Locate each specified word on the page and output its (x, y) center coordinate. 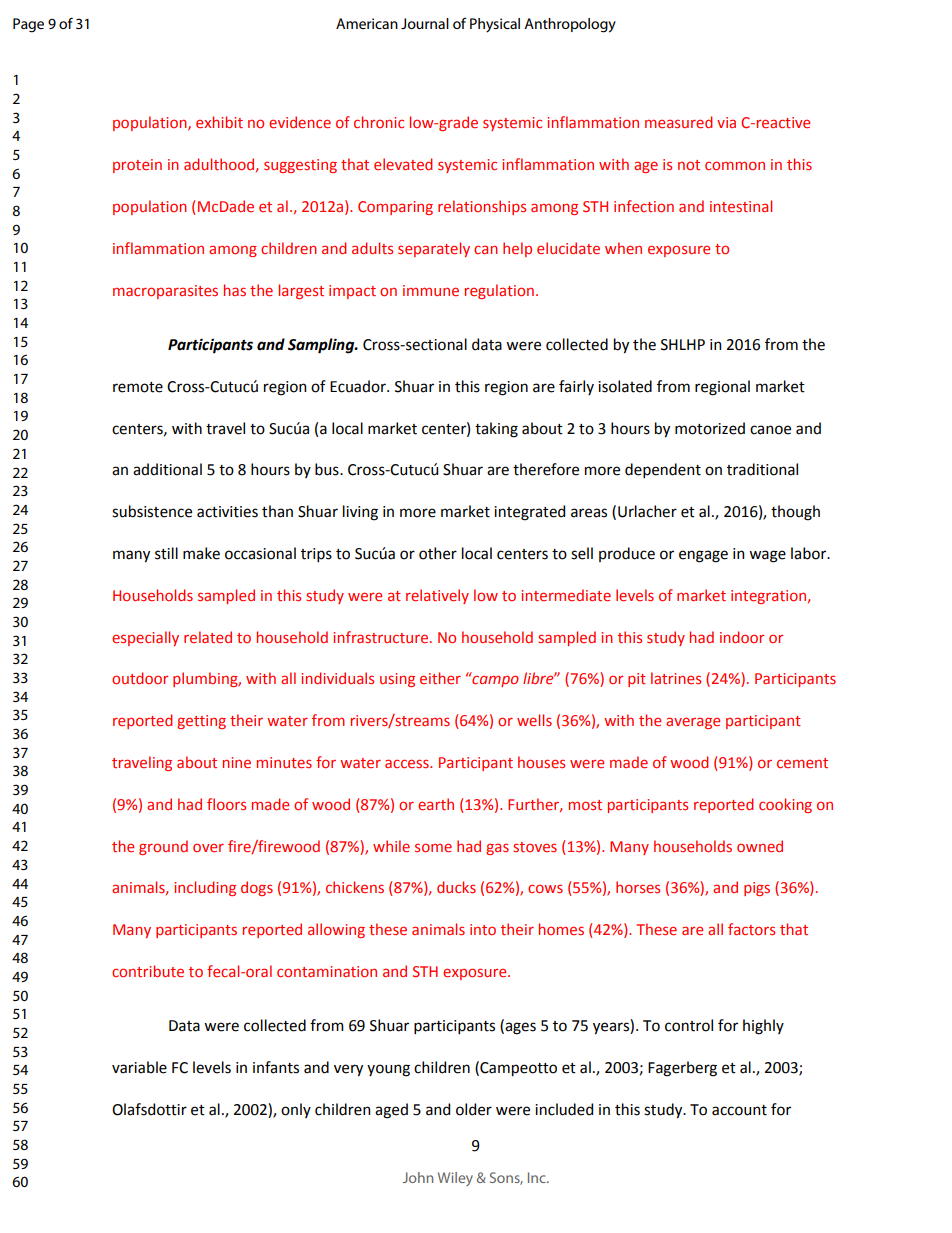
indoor (742, 637)
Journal (425, 23)
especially (145, 638)
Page (28, 25)
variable (139, 1067)
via (726, 122)
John (418, 1177)
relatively (437, 596)
